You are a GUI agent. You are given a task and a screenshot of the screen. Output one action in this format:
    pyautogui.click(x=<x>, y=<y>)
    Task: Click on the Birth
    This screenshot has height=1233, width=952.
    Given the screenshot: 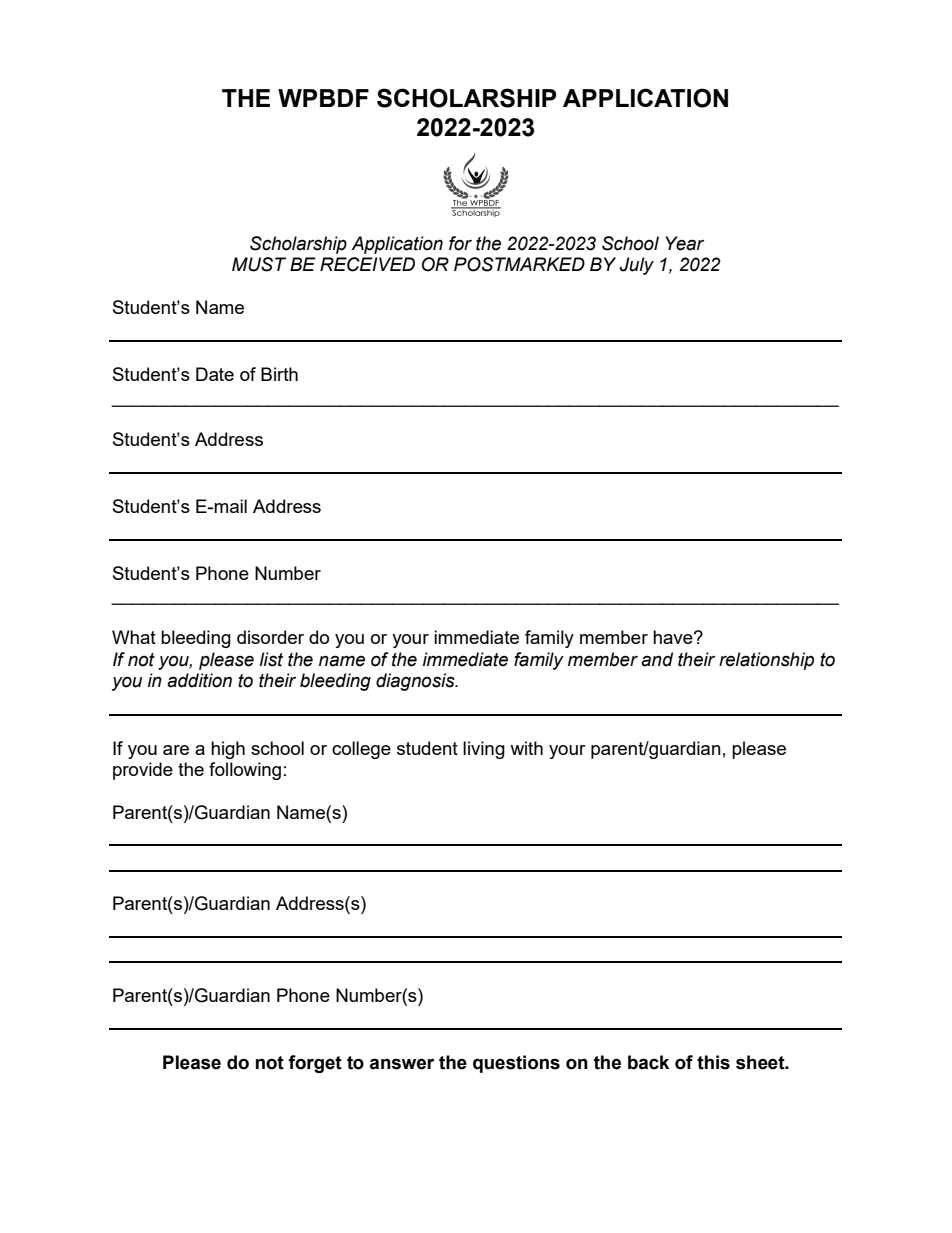 What is the action you would take?
    pyautogui.click(x=279, y=374)
